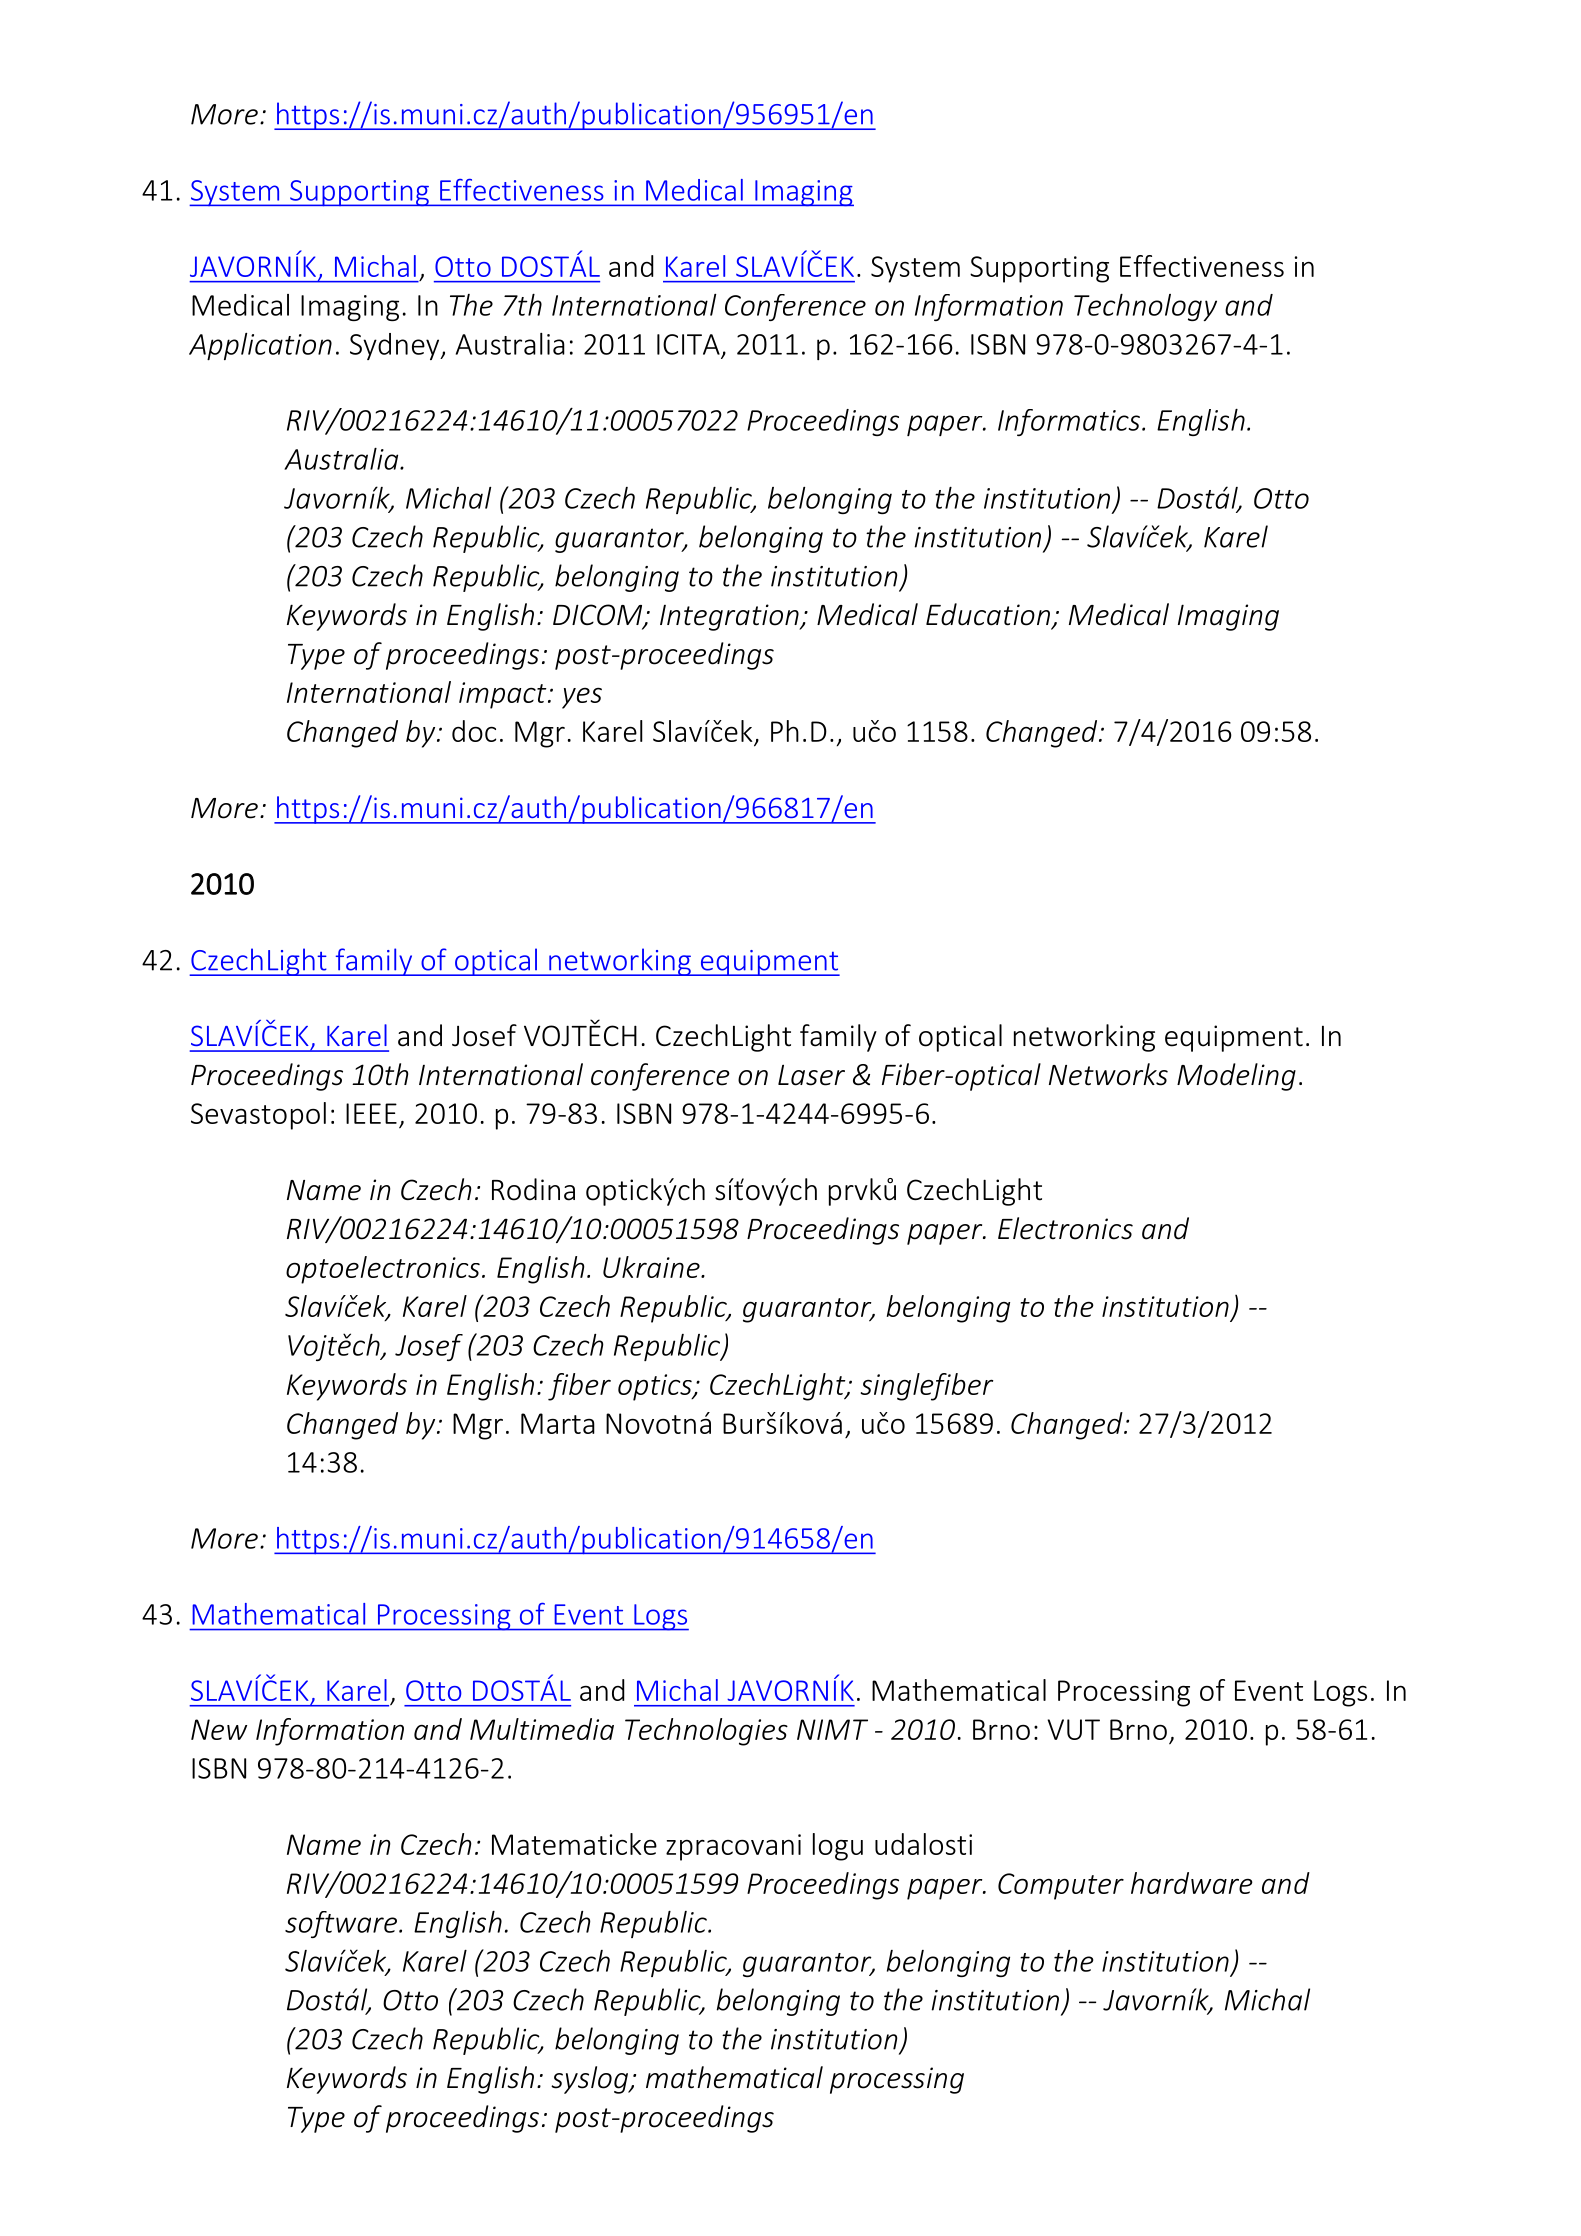 The width and height of the screenshot is (1581, 2236). I want to click on Ukraine, so click(652, 1267).
